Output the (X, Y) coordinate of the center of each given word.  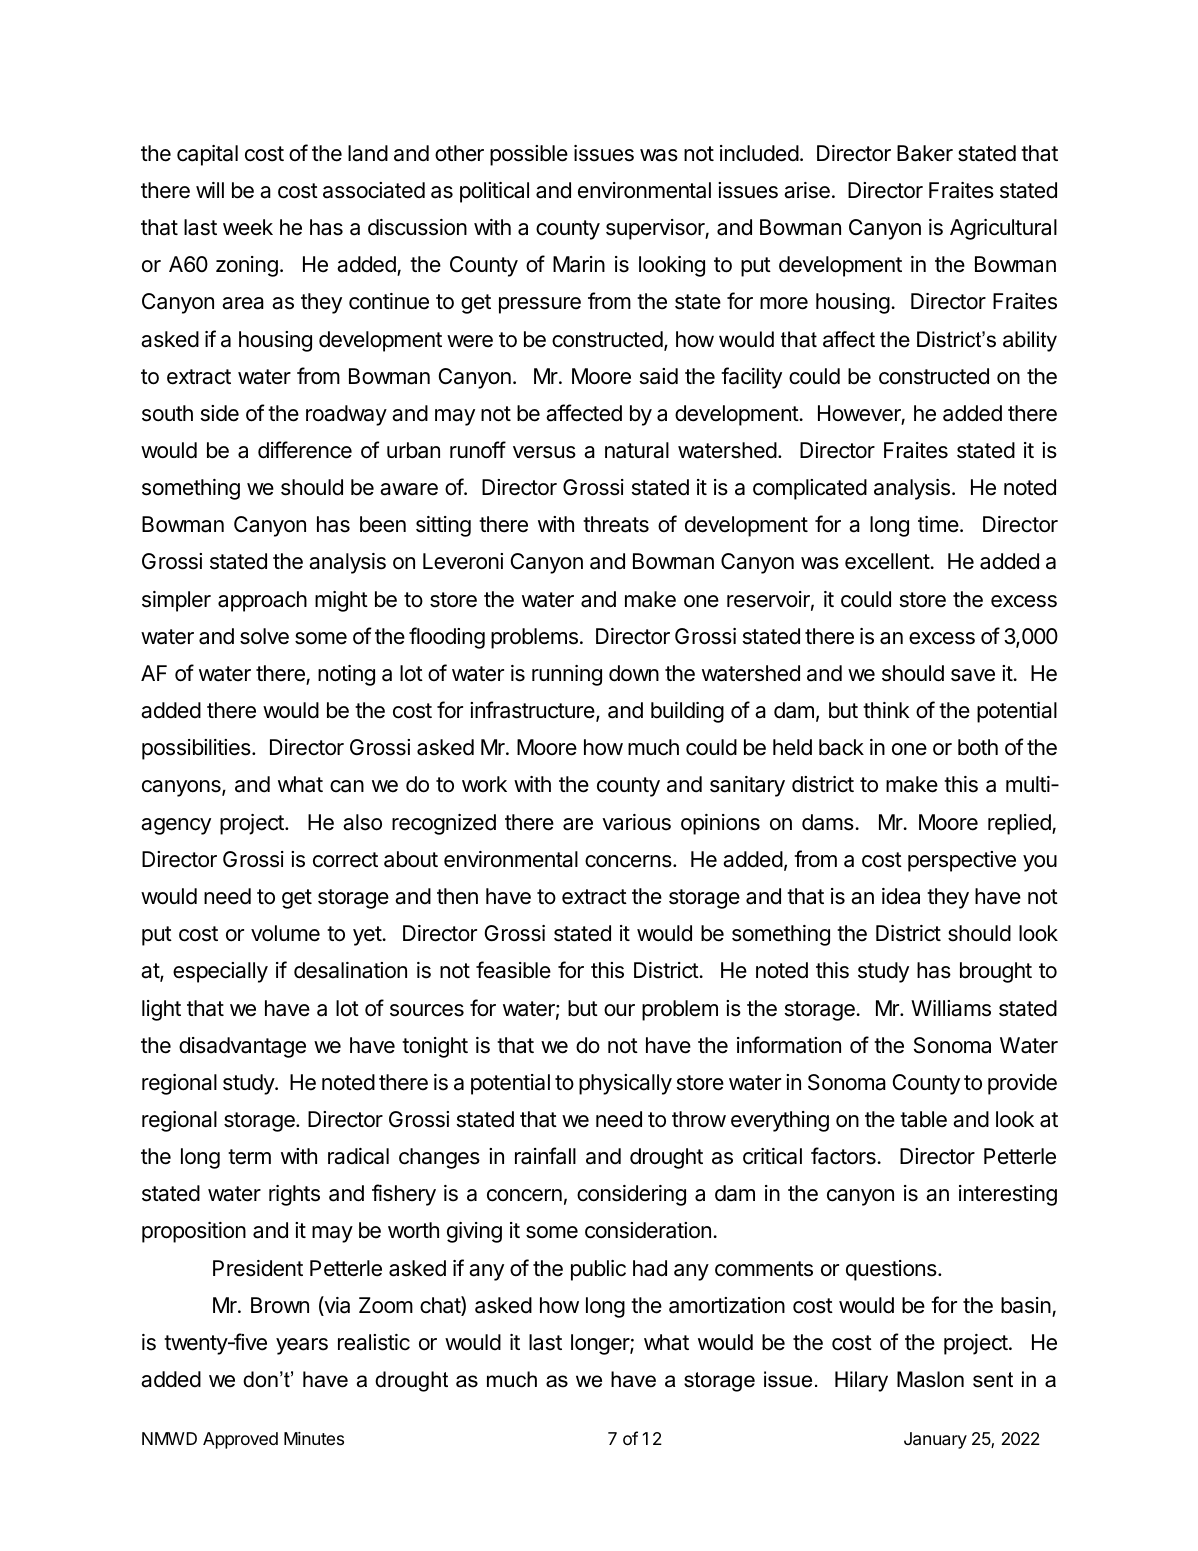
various (636, 822)
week (248, 227)
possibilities (197, 749)
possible (529, 155)
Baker (925, 153)
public (598, 1270)
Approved (240, 1440)
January (935, 1440)
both (978, 747)
